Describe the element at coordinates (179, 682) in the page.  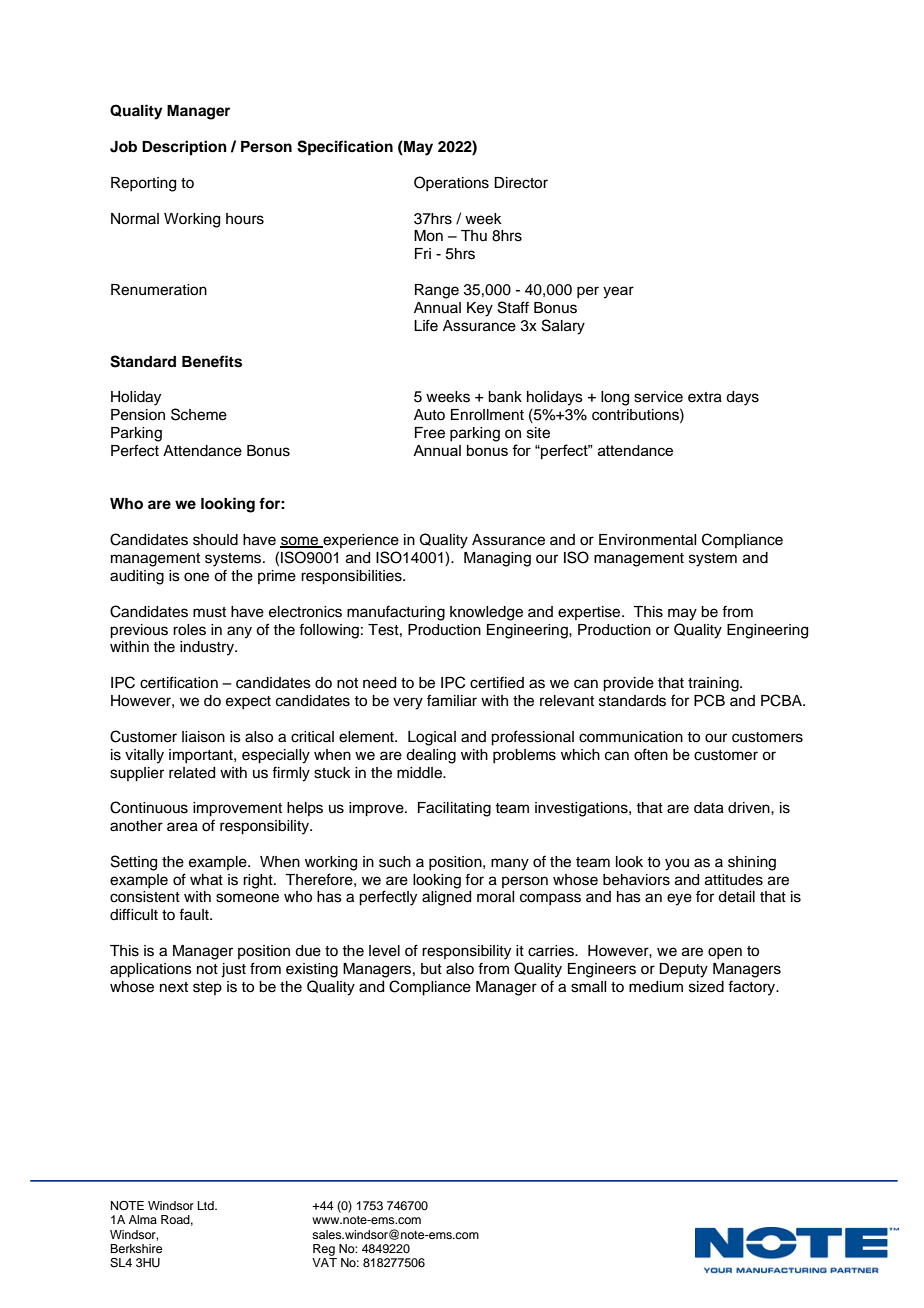
I see `certification` at that location.
